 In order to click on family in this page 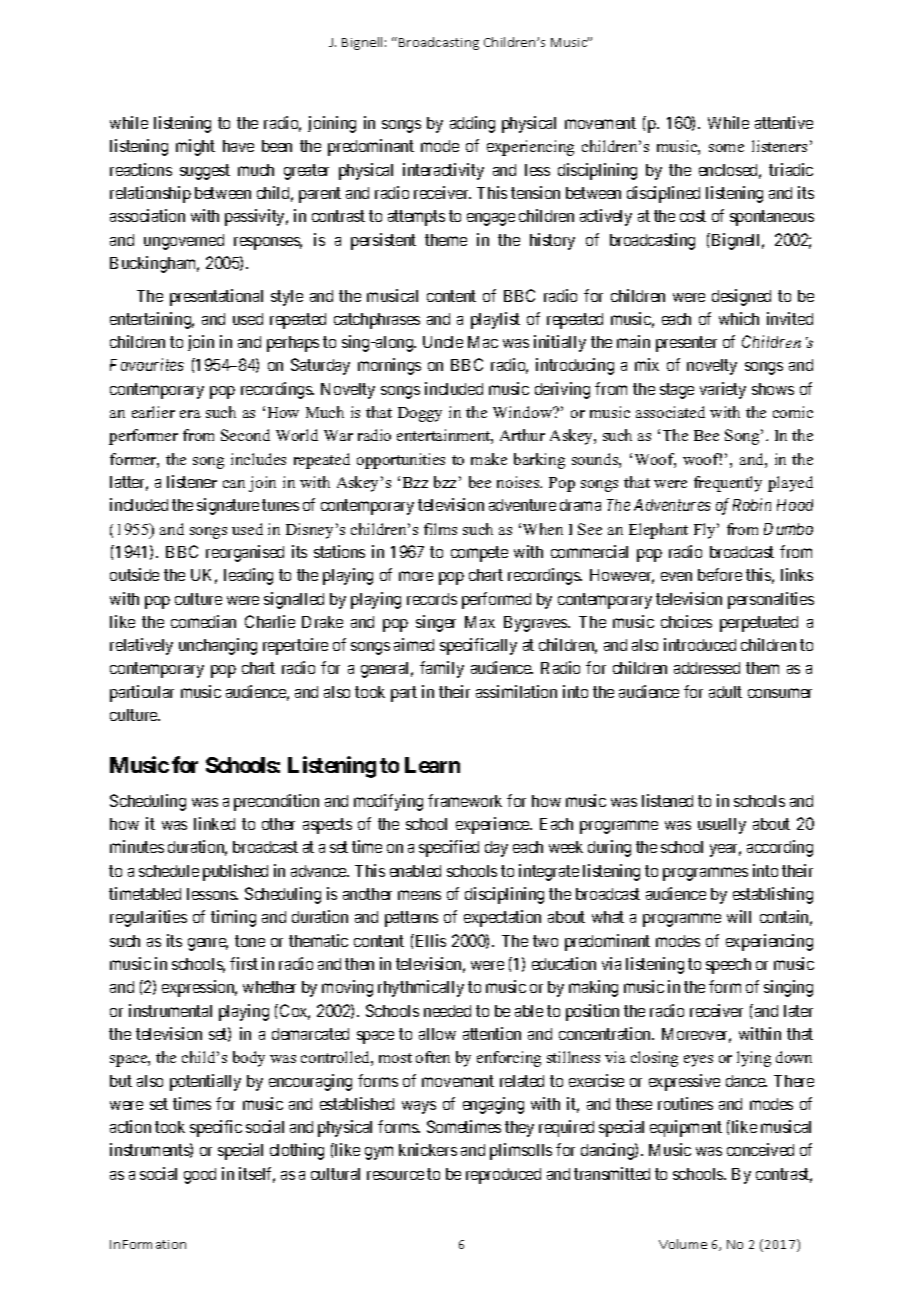, I will do `click(442, 669)`.
